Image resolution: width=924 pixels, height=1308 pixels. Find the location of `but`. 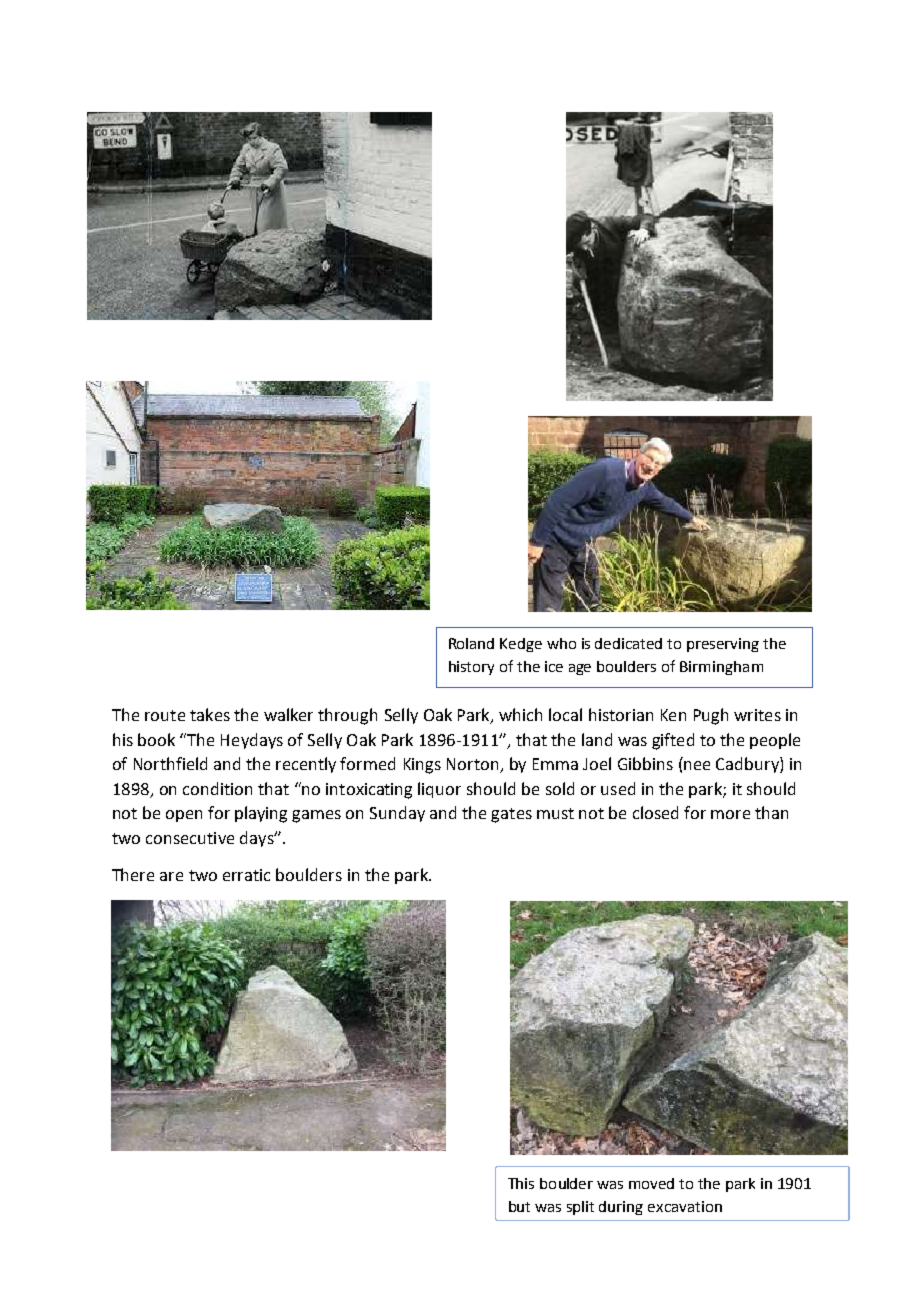

but is located at coordinates (519, 1206).
